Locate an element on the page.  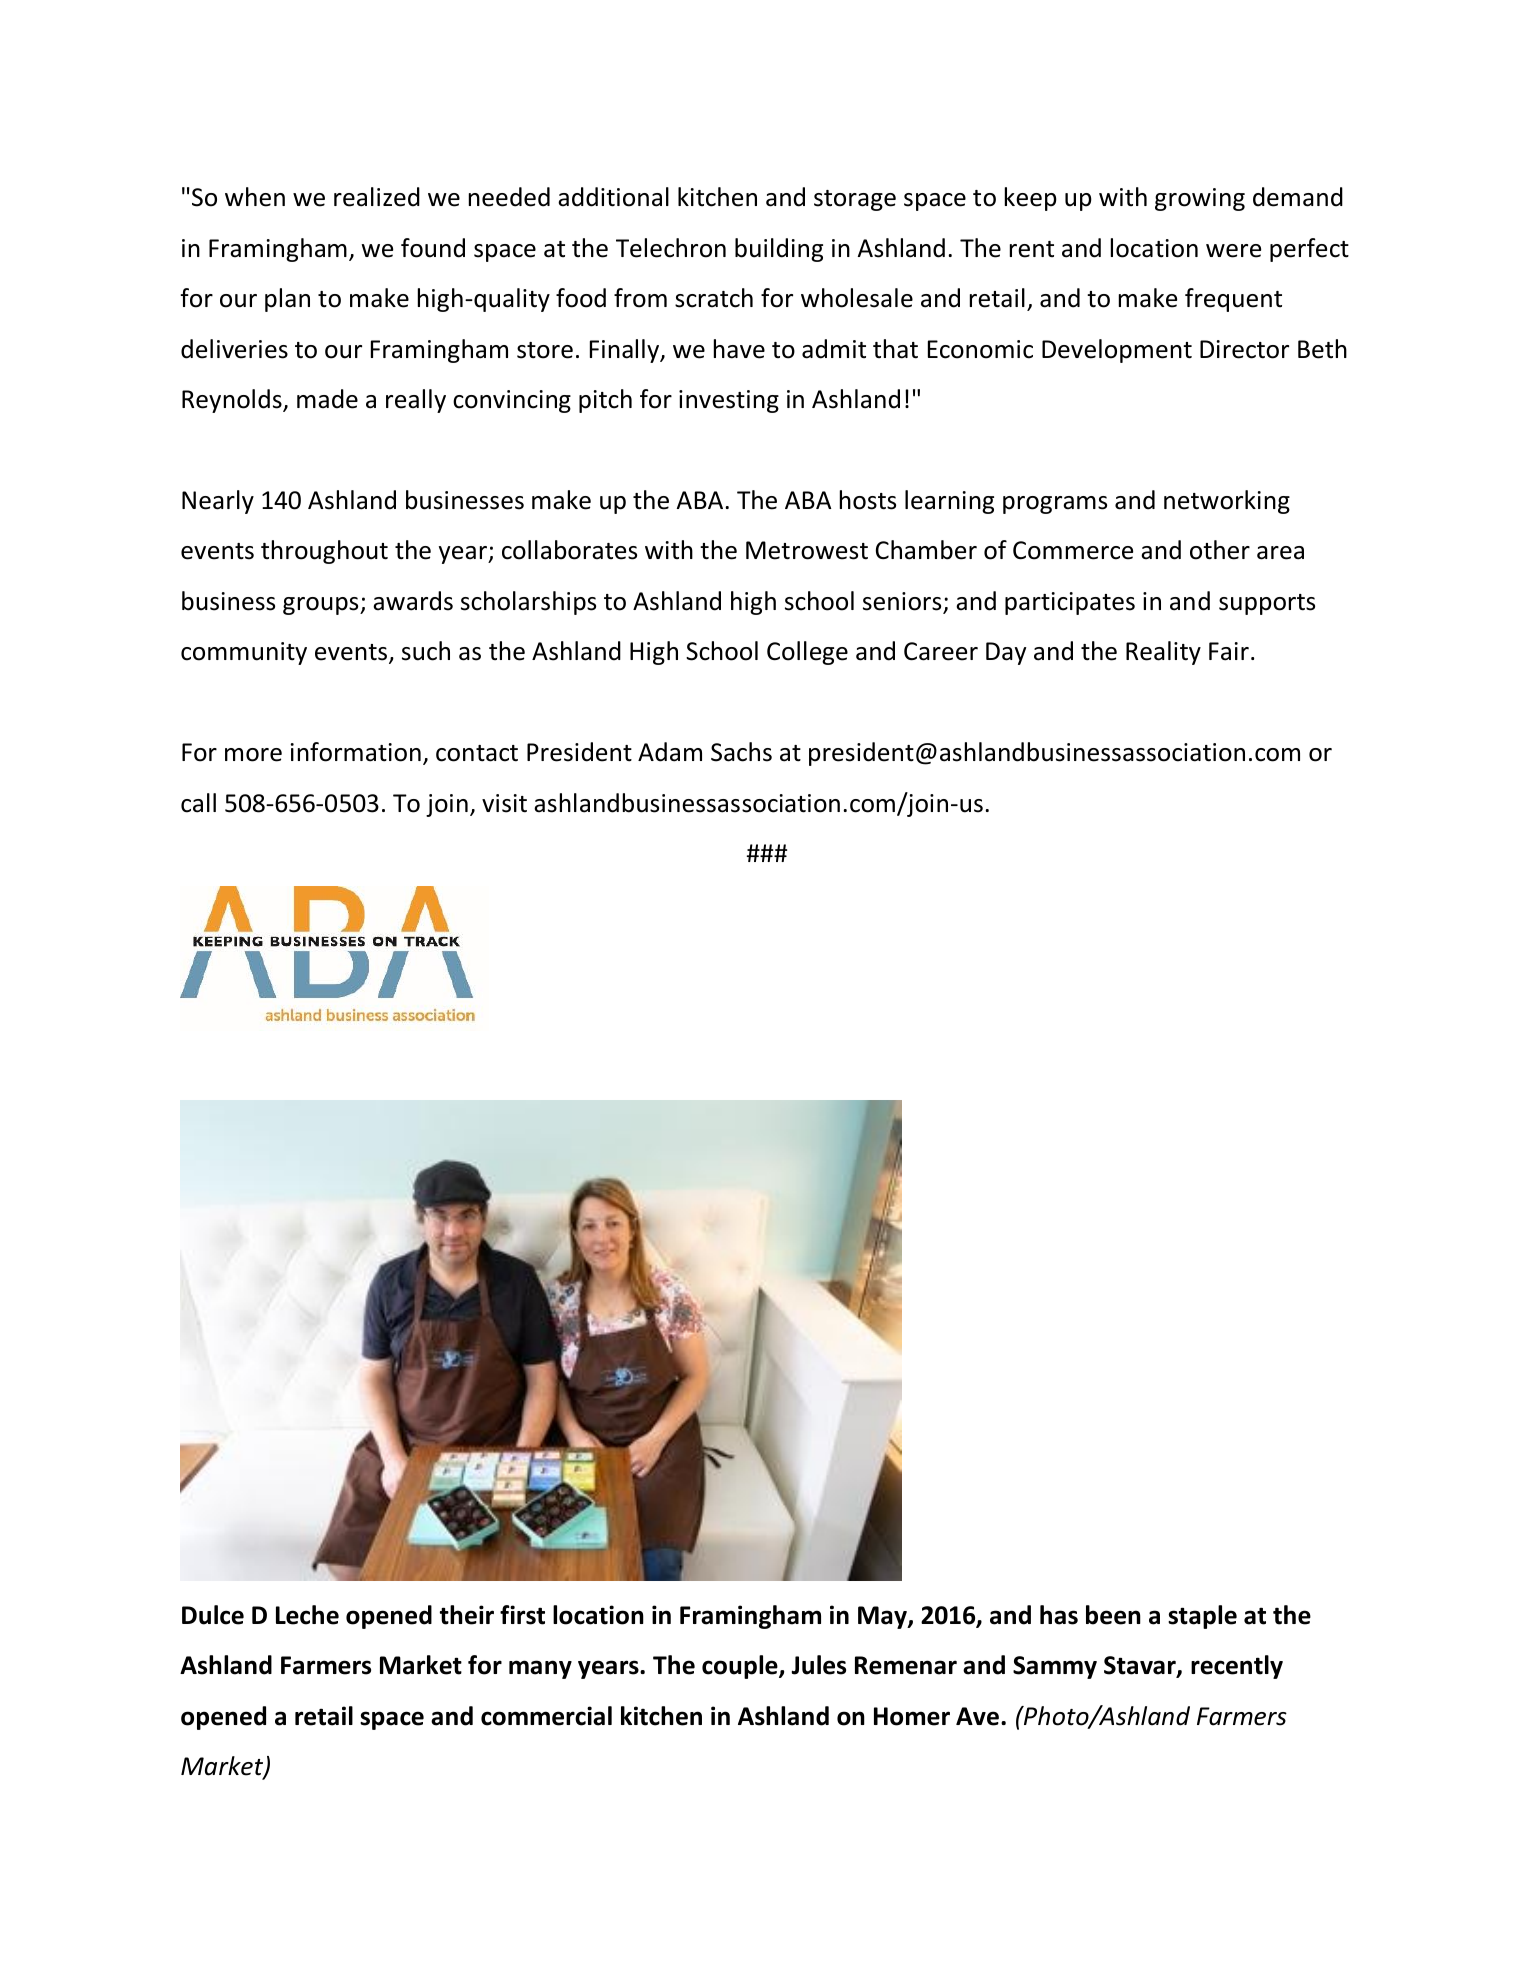
Leche is located at coordinates (307, 1615).
